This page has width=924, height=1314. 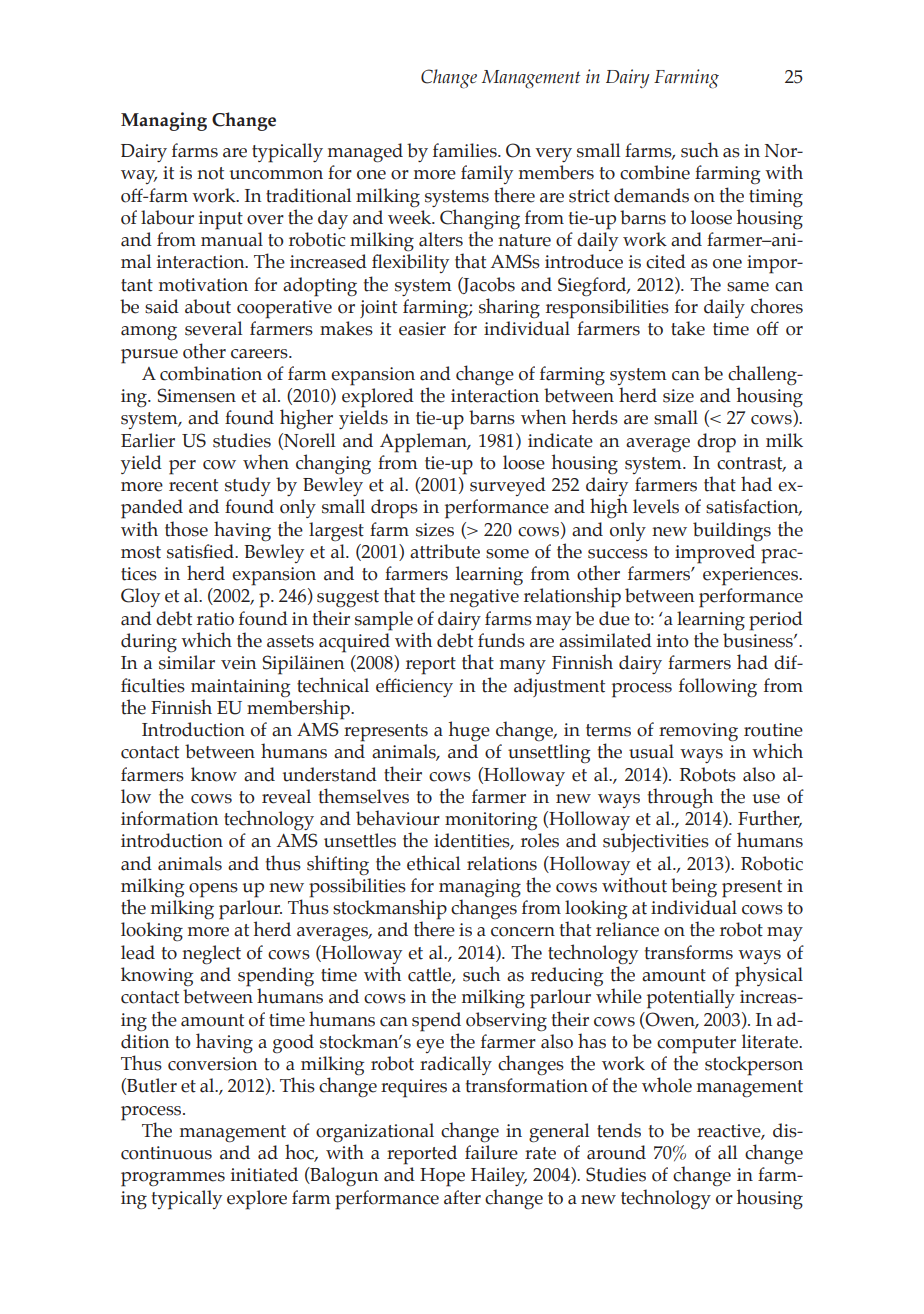 I want to click on programmes, so click(x=173, y=1179).
